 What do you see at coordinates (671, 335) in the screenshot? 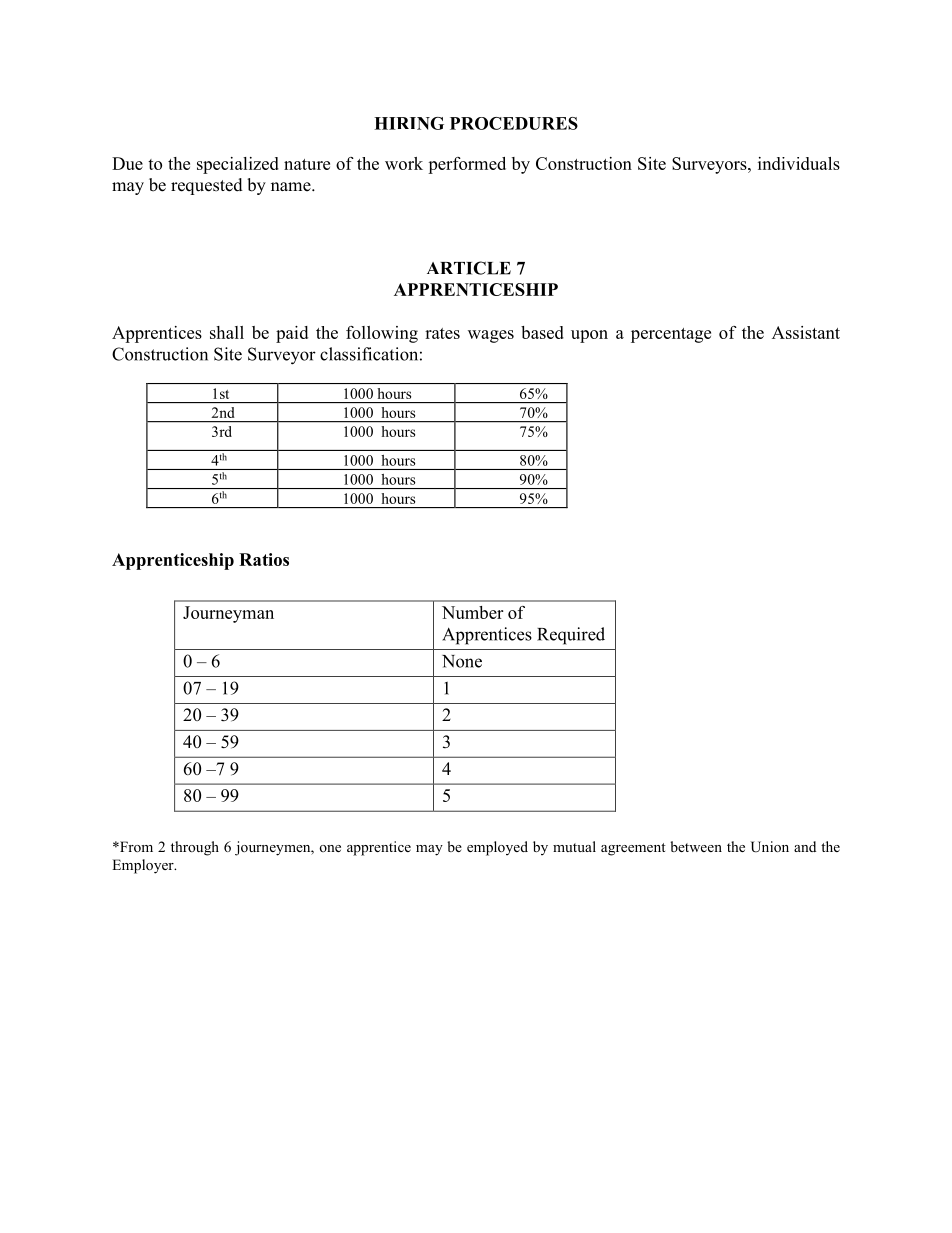
I see `percentage` at bounding box center [671, 335].
